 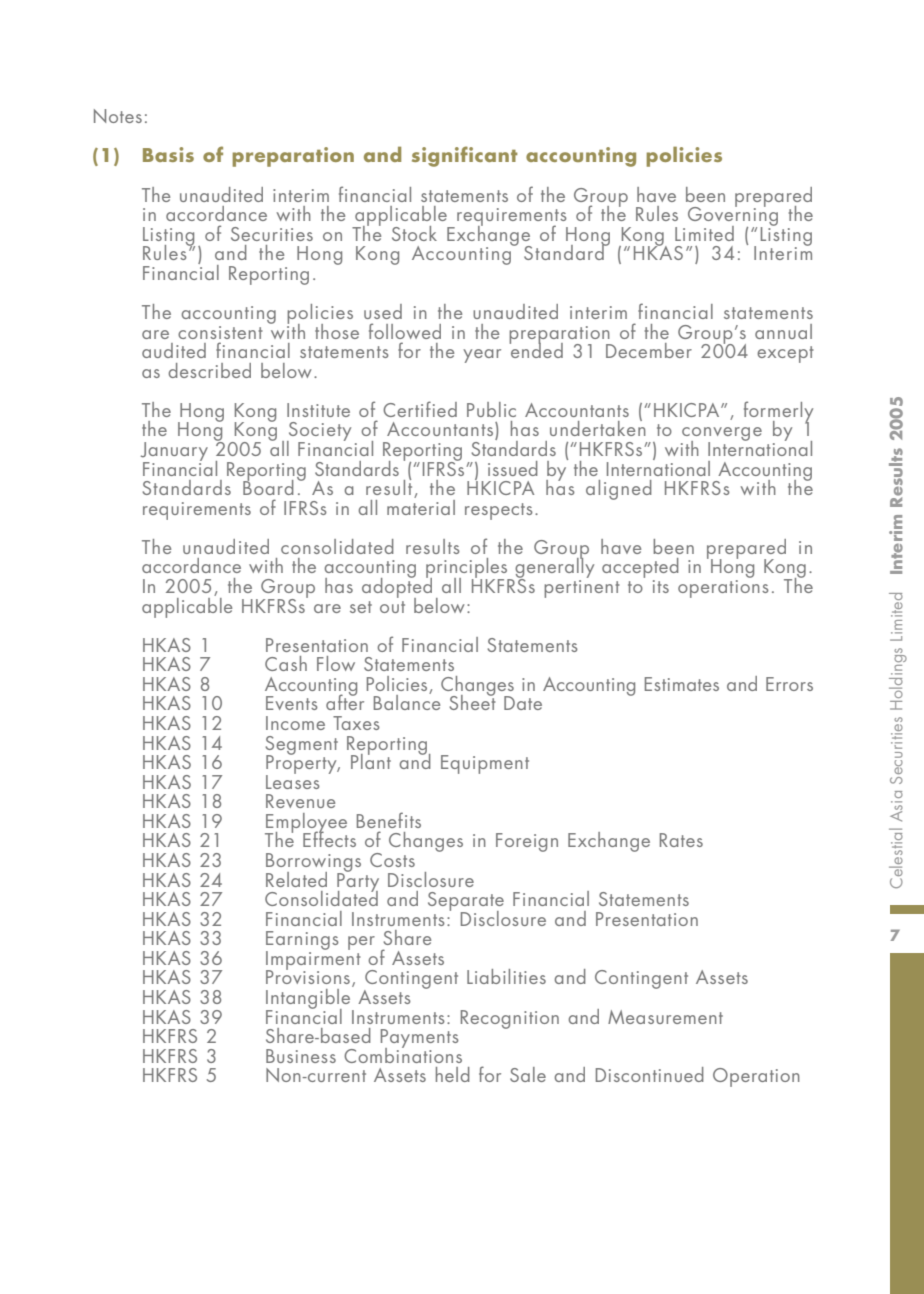 What do you see at coordinates (733, 216) in the screenshot?
I see `Governing` at bounding box center [733, 216].
